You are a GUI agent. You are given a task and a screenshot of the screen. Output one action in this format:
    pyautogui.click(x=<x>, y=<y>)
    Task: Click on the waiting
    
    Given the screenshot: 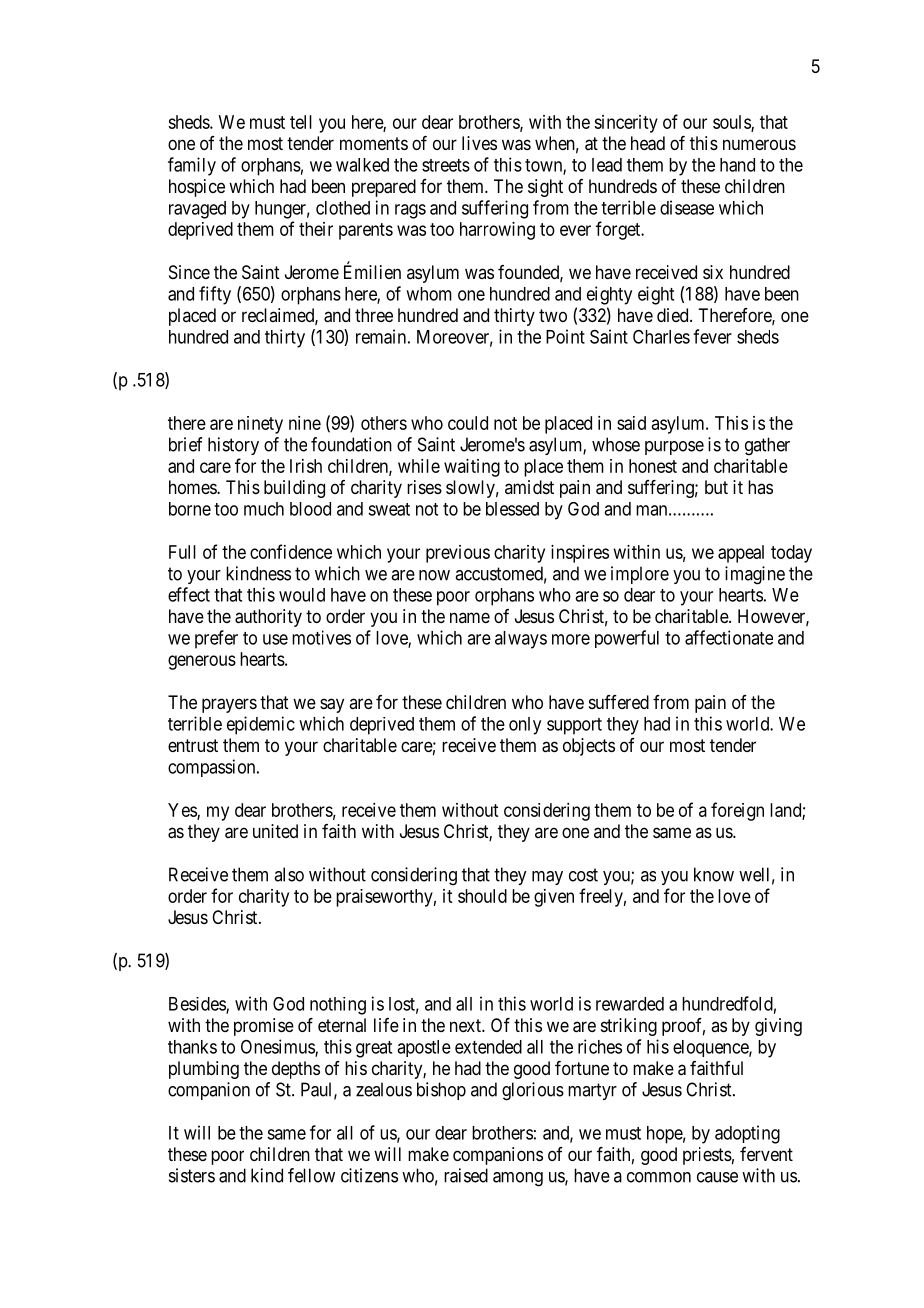 What is the action you would take?
    pyautogui.click(x=472, y=468)
